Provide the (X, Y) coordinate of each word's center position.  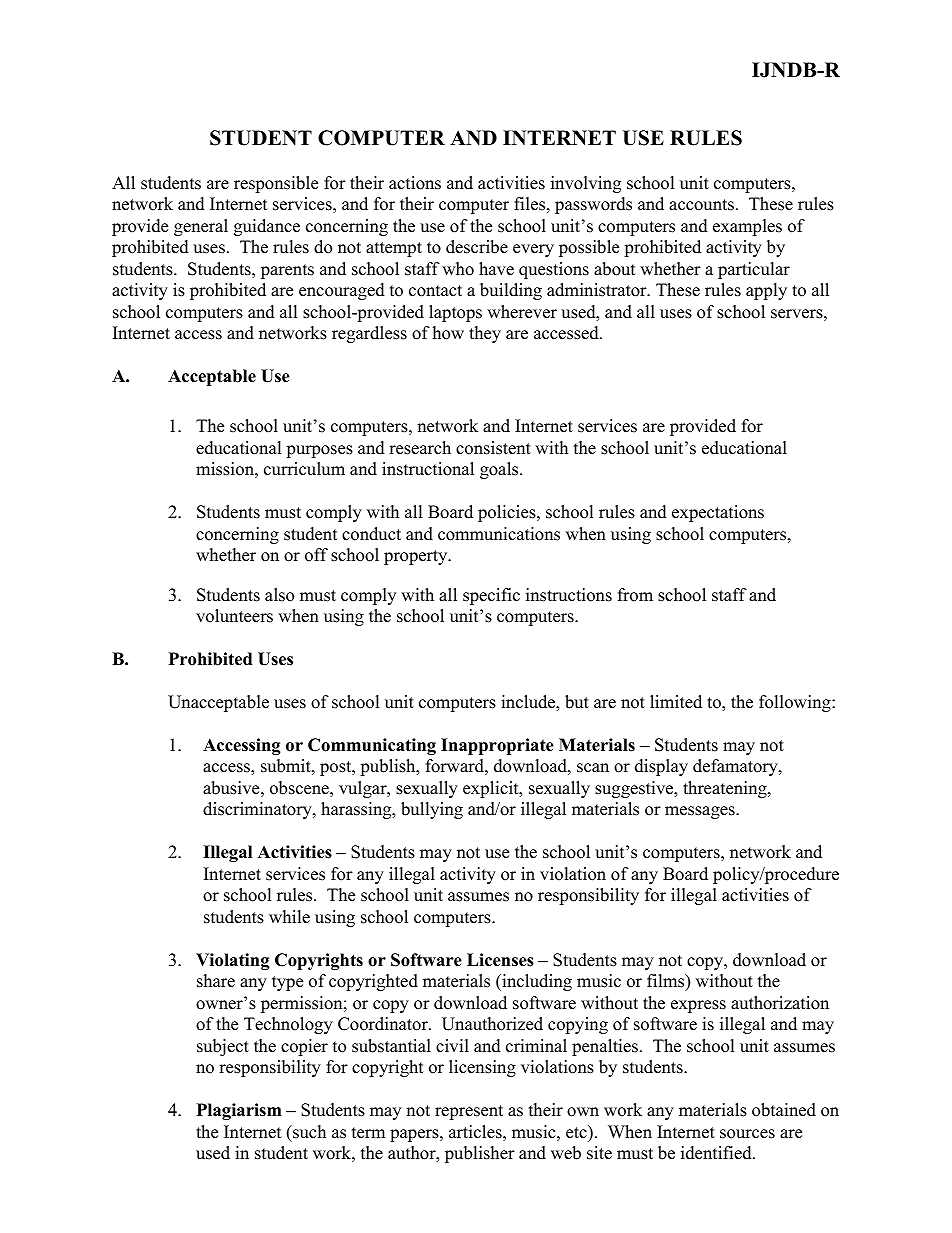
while (289, 917)
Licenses (500, 960)
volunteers (234, 616)
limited (676, 702)
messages (701, 812)
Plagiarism (239, 1111)
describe (477, 247)
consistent (493, 448)
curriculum (304, 469)
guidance (267, 227)
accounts (701, 205)
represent (469, 1112)
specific (491, 596)
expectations (718, 513)
